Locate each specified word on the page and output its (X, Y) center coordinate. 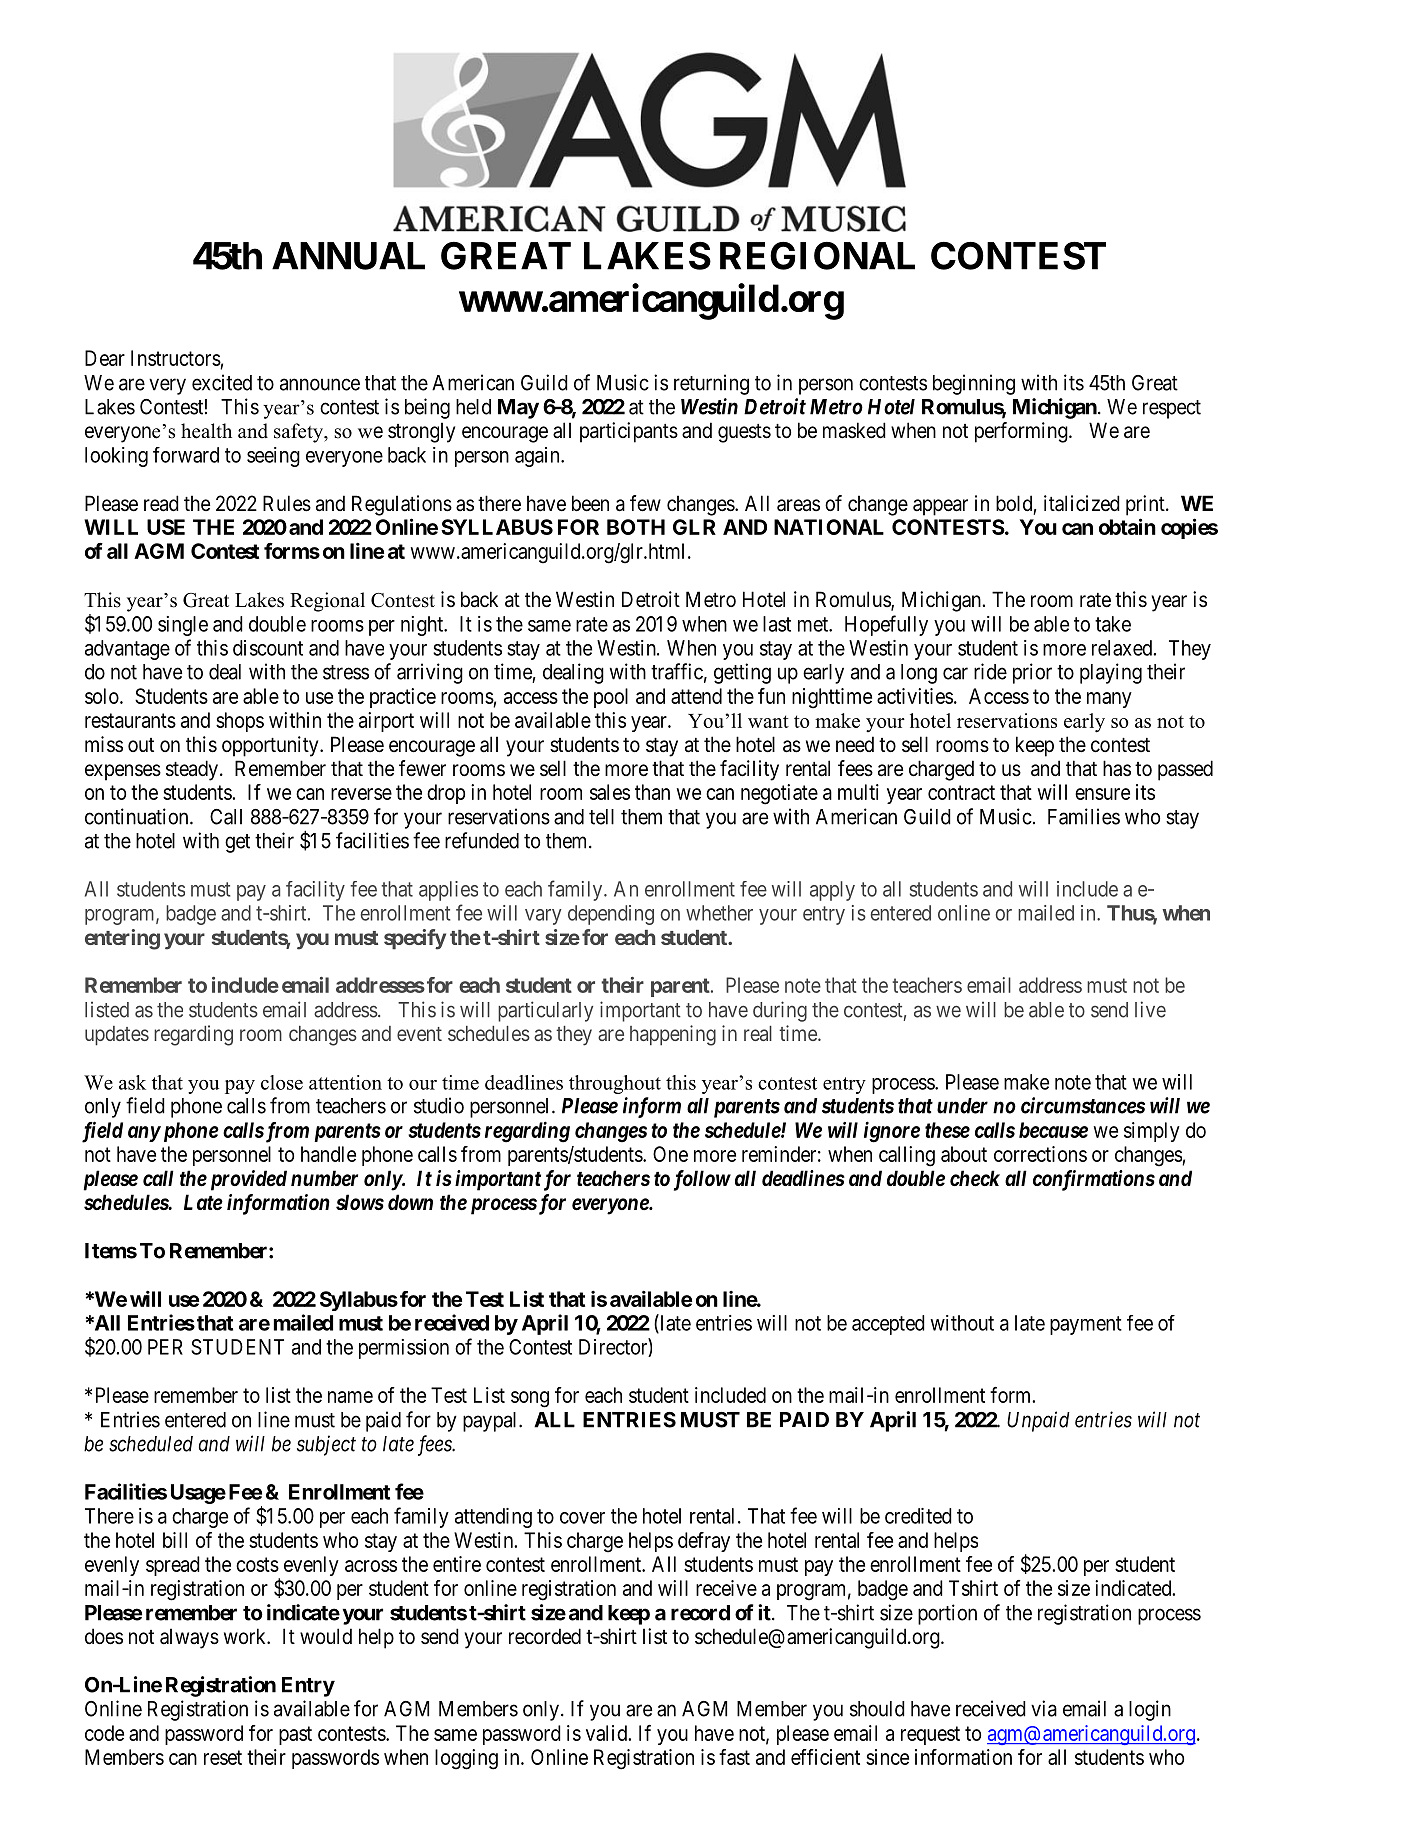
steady (192, 770)
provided (249, 1180)
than (652, 792)
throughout (615, 1084)
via (1044, 1708)
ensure (1102, 794)
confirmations (1094, 1180)
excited (222, 382)
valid (607, 1733)
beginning (974, 384)
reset (223, 1757)
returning (711, 384)
